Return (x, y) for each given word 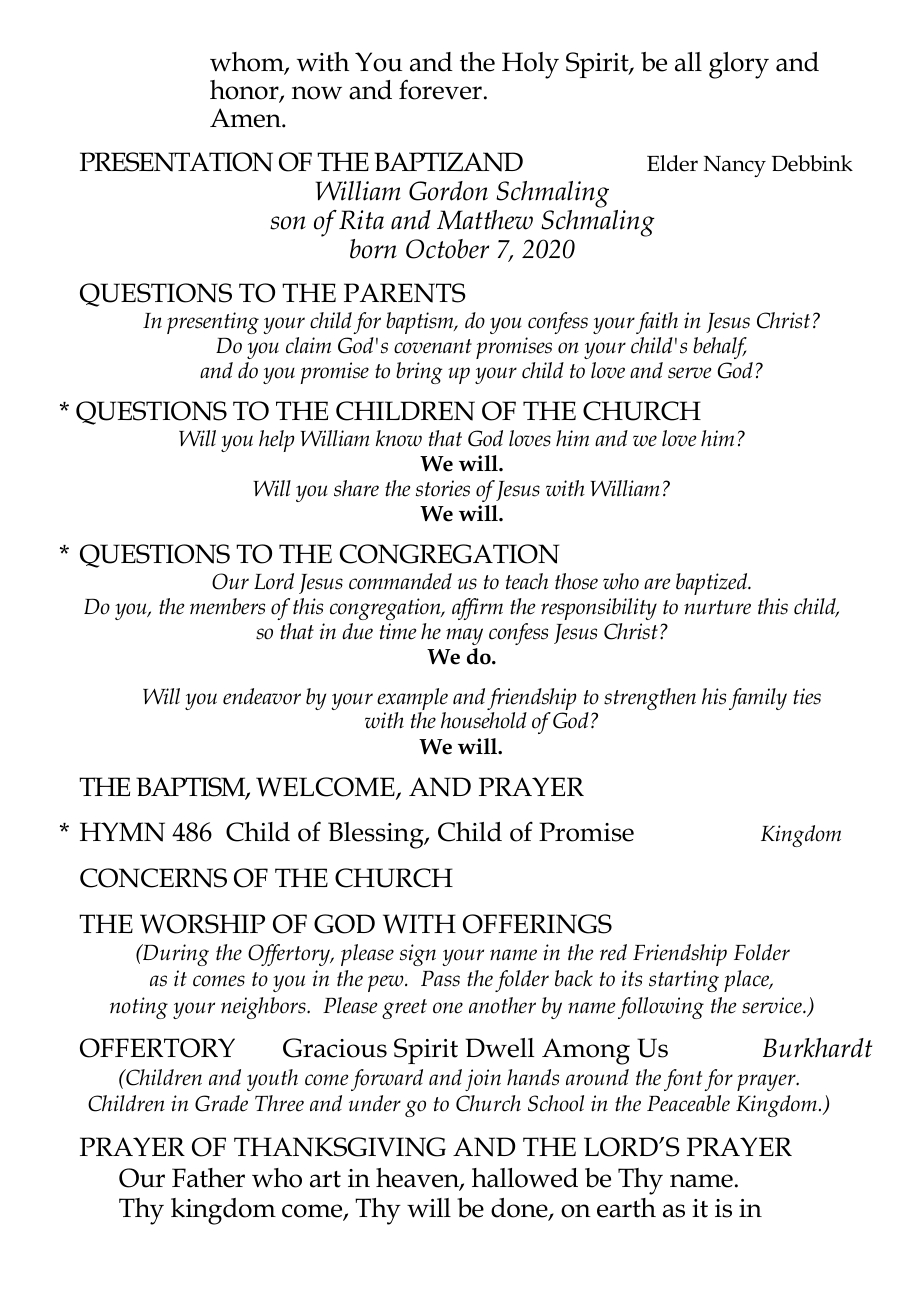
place (748, 981)
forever (440, 89)
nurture (717, 607)
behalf (720, 348)
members (227, 606)
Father (208, 1178)
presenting (213, 323)
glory (739, 65)
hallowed (525, 1178)
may (464, 636)
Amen (246, 118)
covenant (433, 346)
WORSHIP (202, 924)
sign (418, 955)
